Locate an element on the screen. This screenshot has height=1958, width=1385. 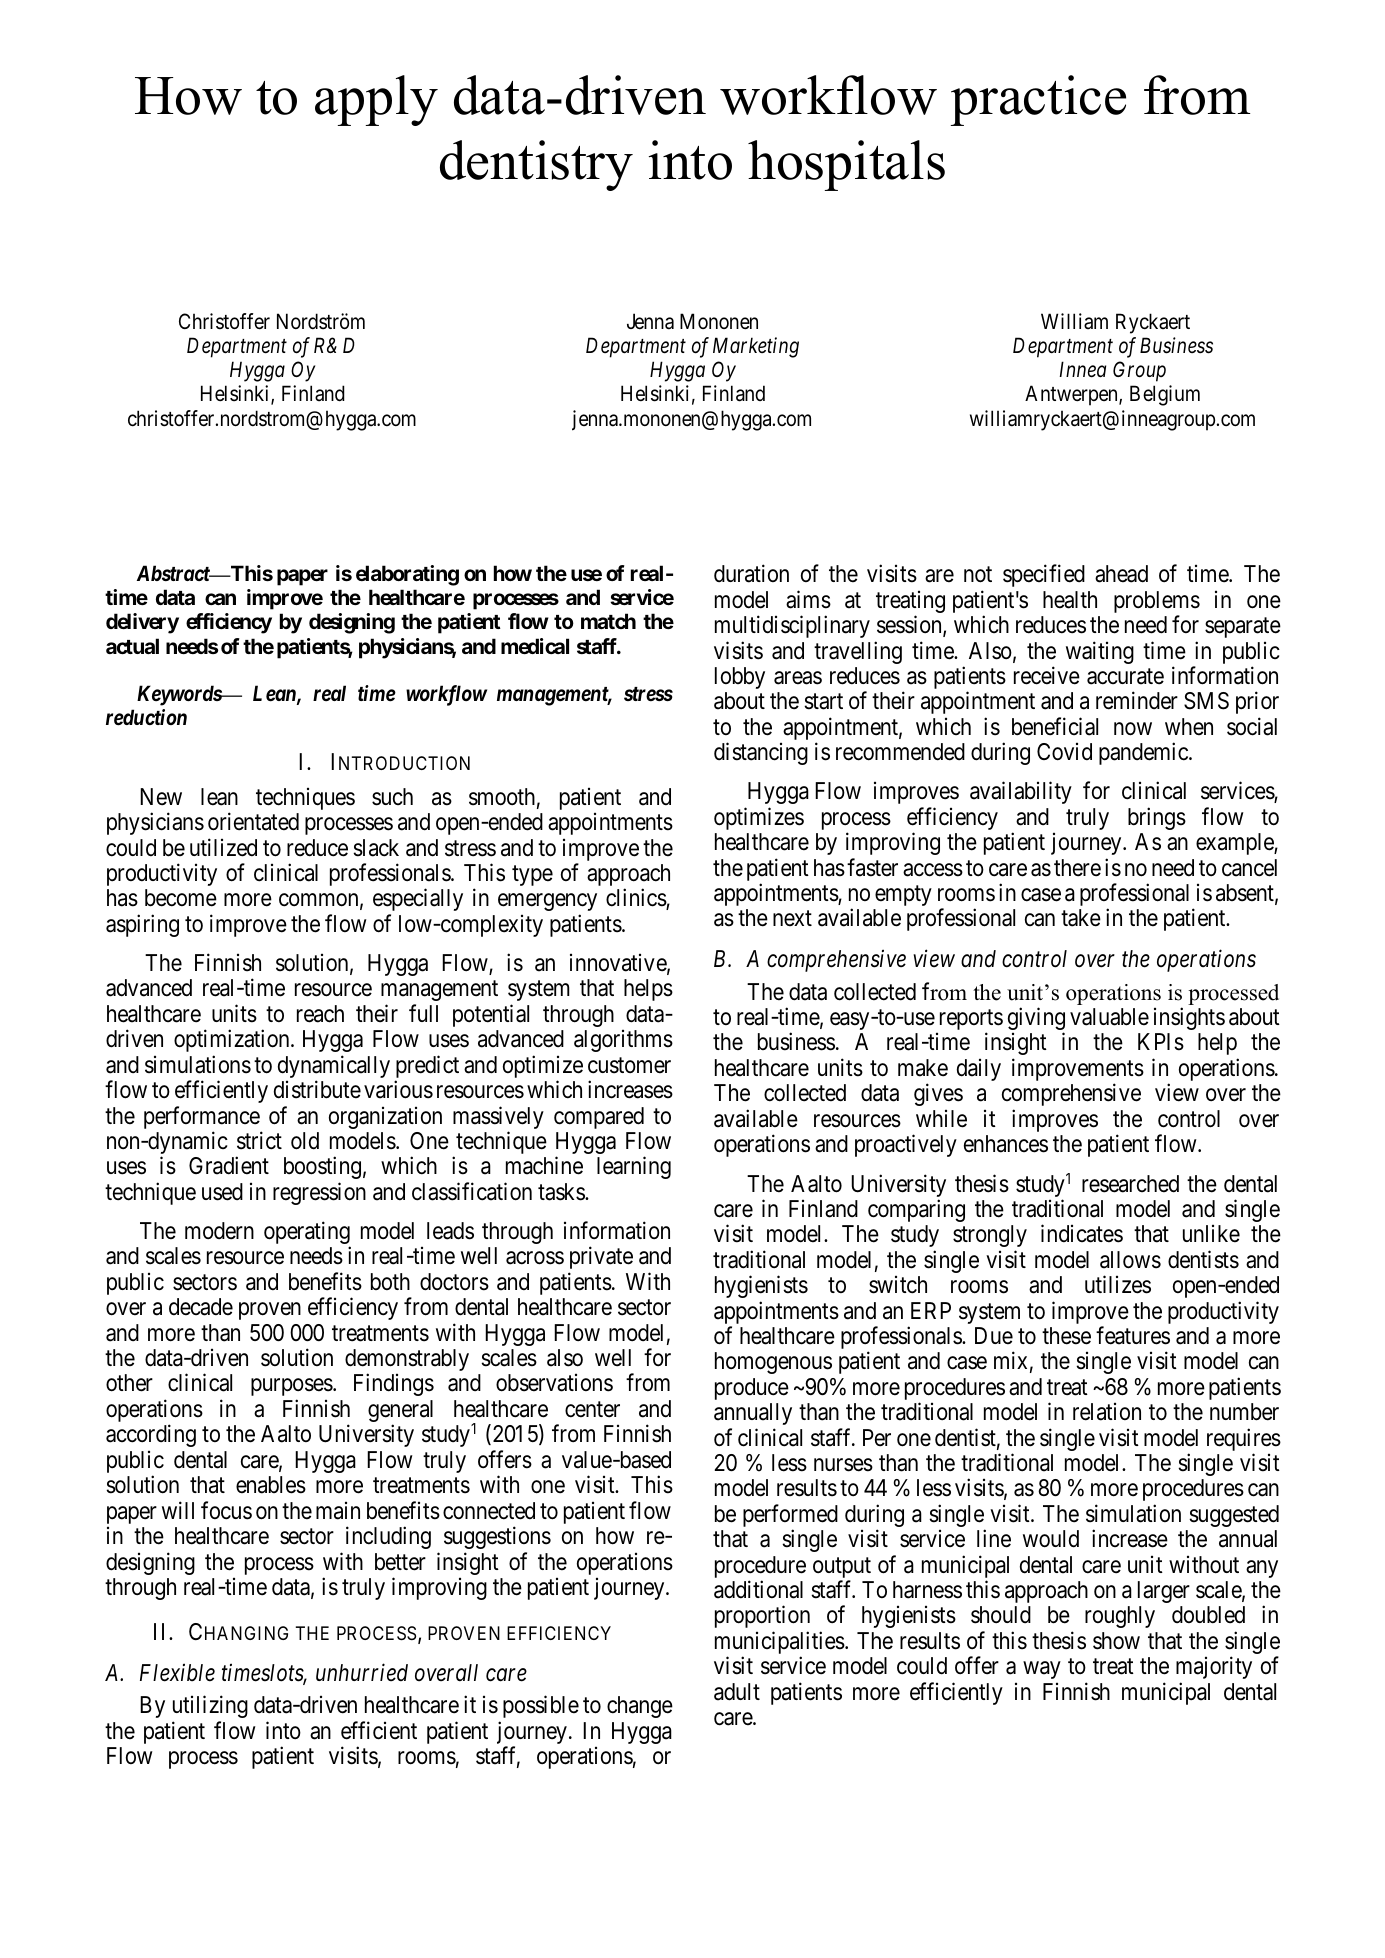
clinics is located at coordinates (636, 899).
